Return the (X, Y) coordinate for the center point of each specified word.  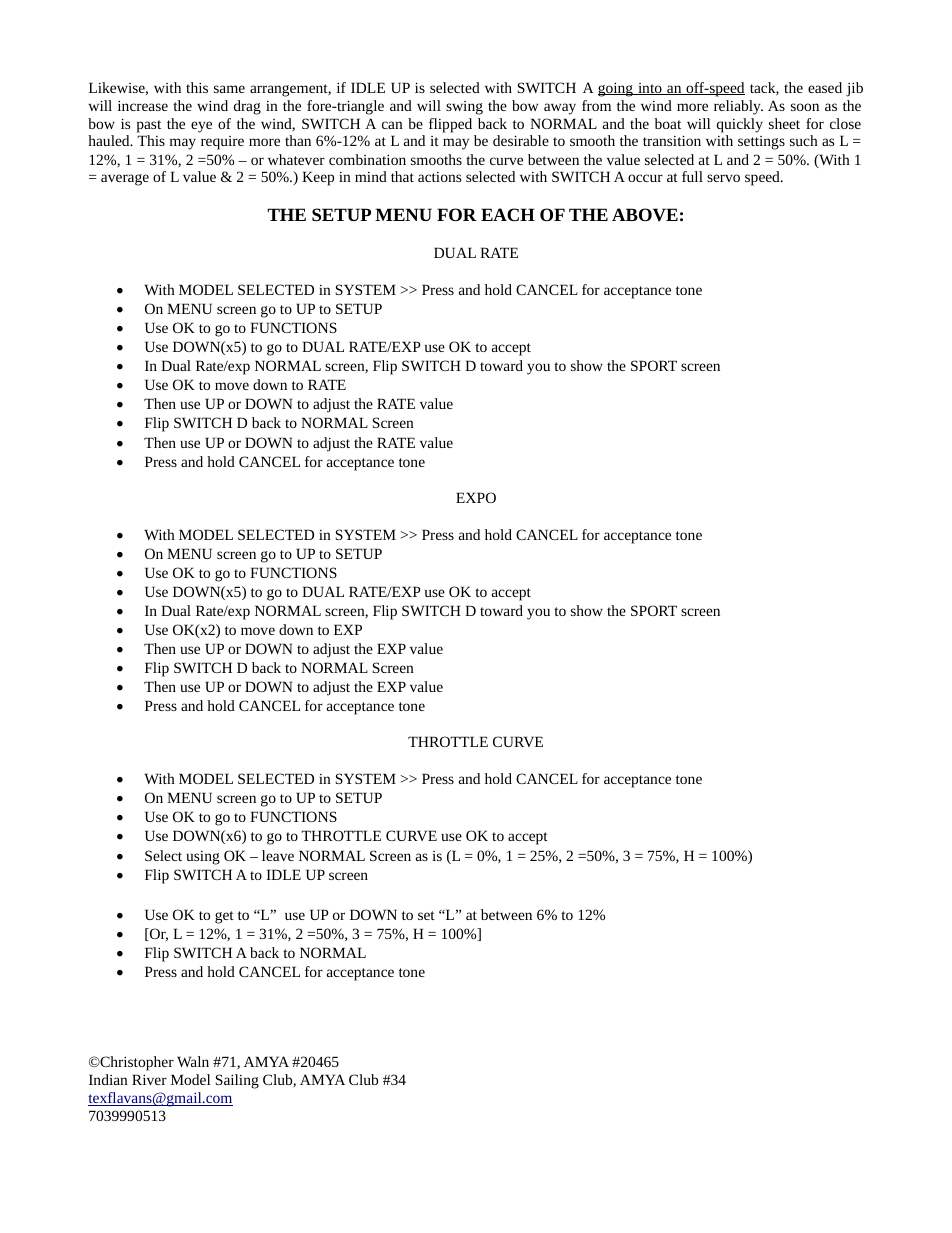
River (149, 1079)
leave (278, 855)
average (125, 180)
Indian (108, 1079)
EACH (508, 214)
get (224, 917)
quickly (740, 125)
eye (201, 127)
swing (464, 108)
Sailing (237, 1081)
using (203, 858)
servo (723, 178)
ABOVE (645, 215)
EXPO (476, 497)
